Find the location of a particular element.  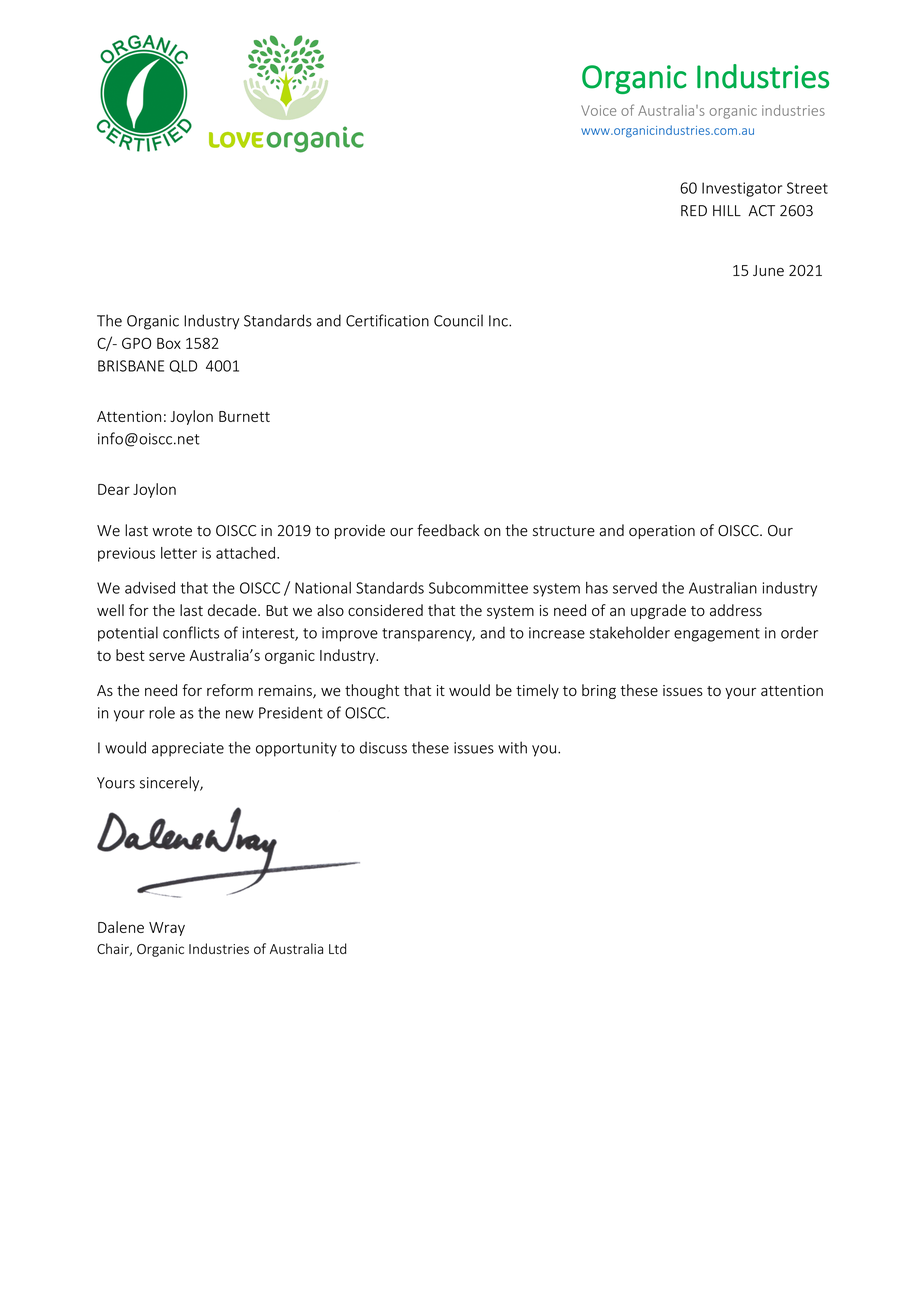

Investigator is located at coordinates (742, 189).
